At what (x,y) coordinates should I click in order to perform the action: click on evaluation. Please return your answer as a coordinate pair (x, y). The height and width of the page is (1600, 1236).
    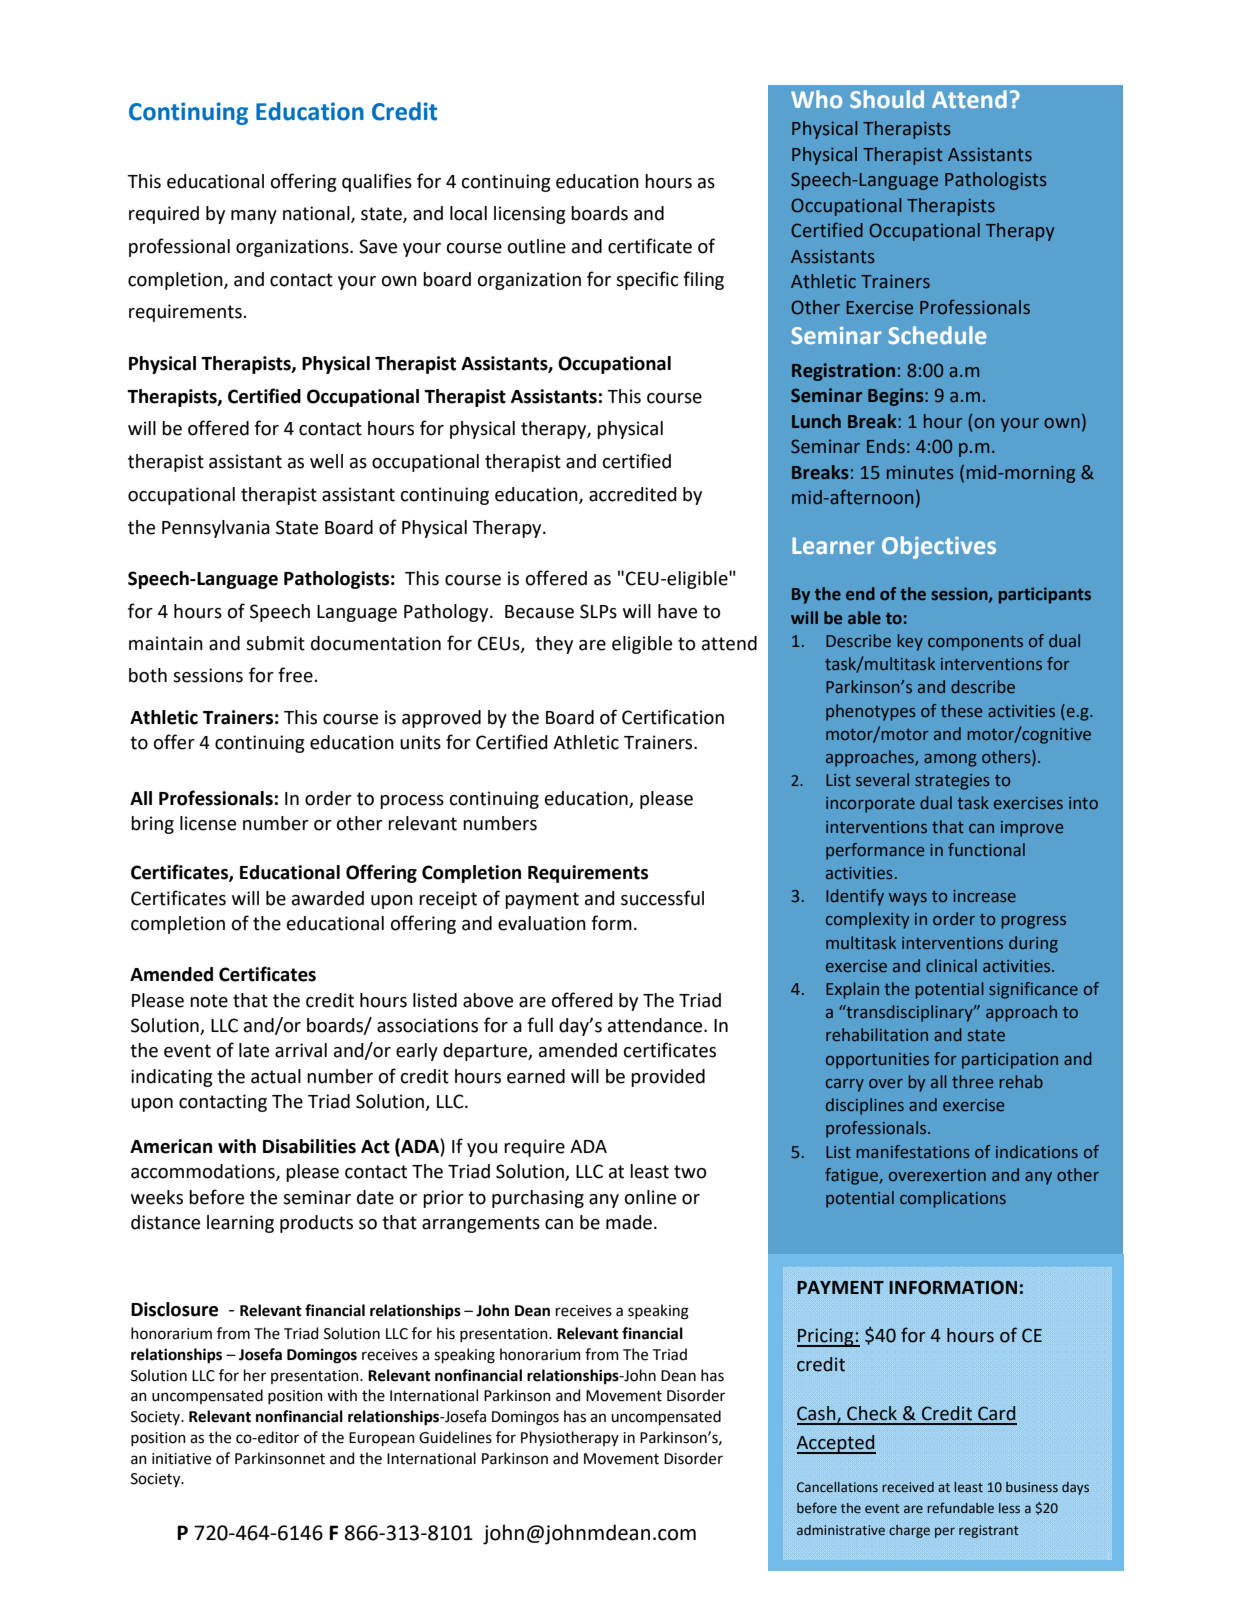
    Looking at the image, I should click on (542, 923).
